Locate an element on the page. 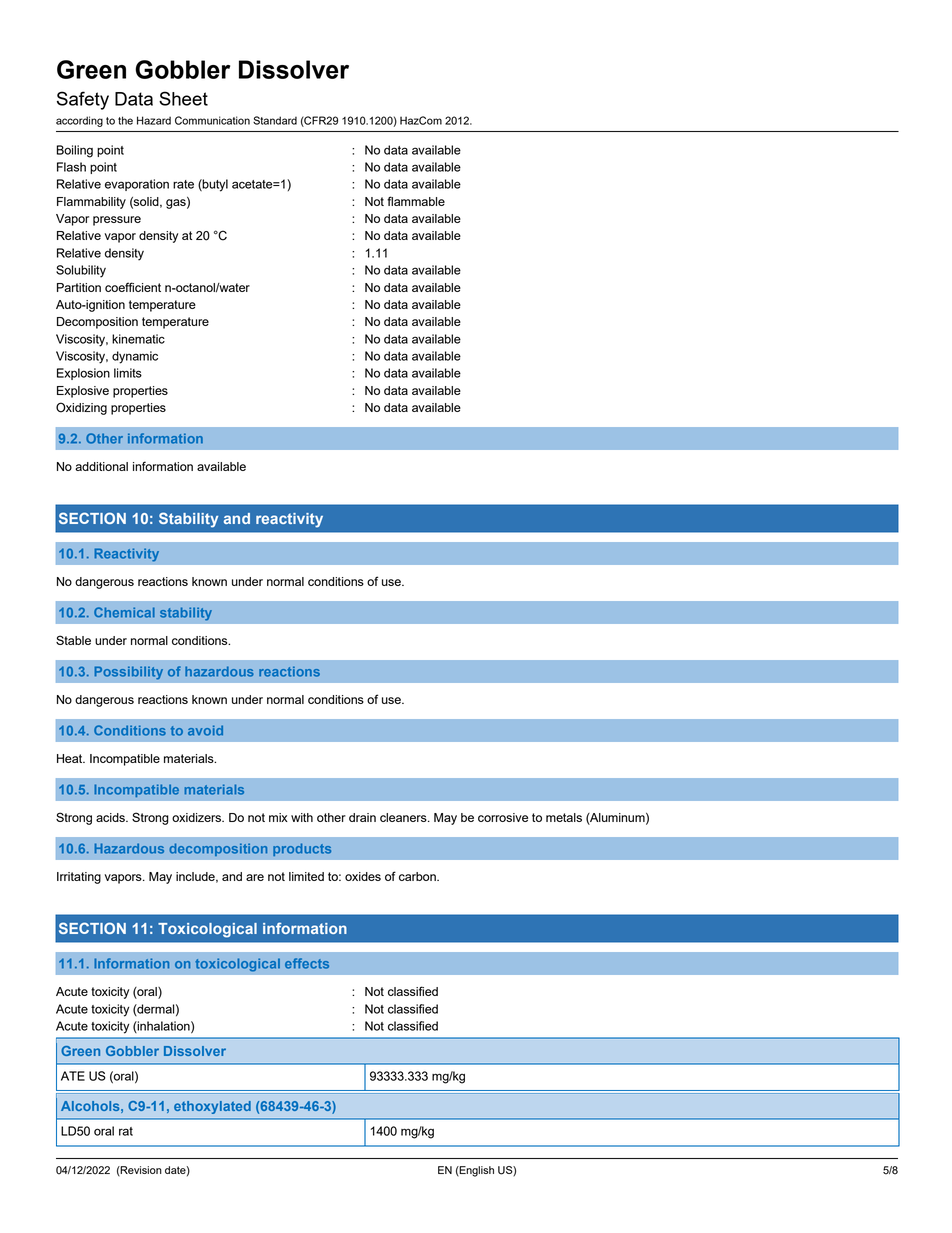  effects is located at coordinates (307, 963).
